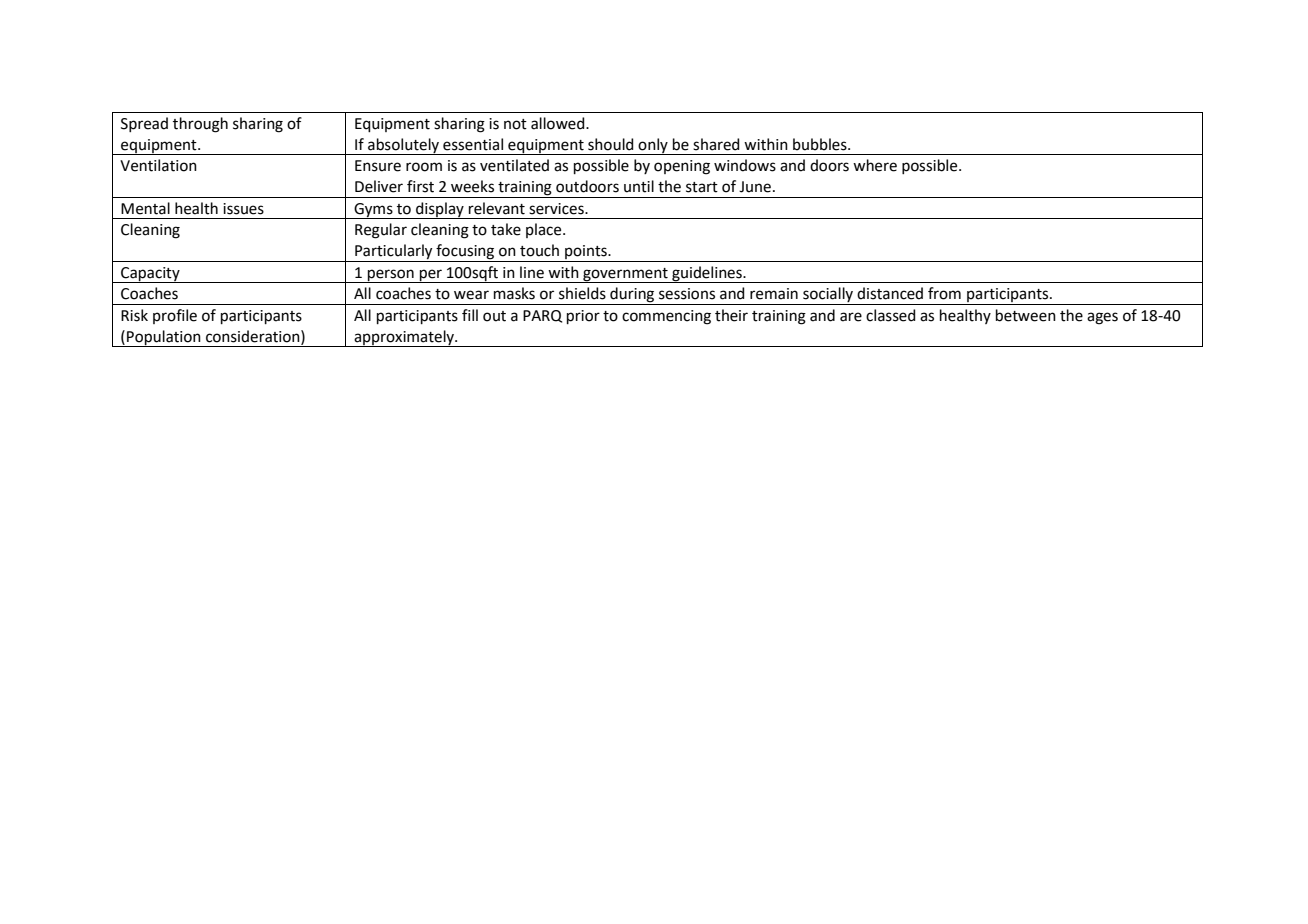  What do you see at coordinates (381, 231) in the page?
I see `Regular` at bounding box center [381, 231].
